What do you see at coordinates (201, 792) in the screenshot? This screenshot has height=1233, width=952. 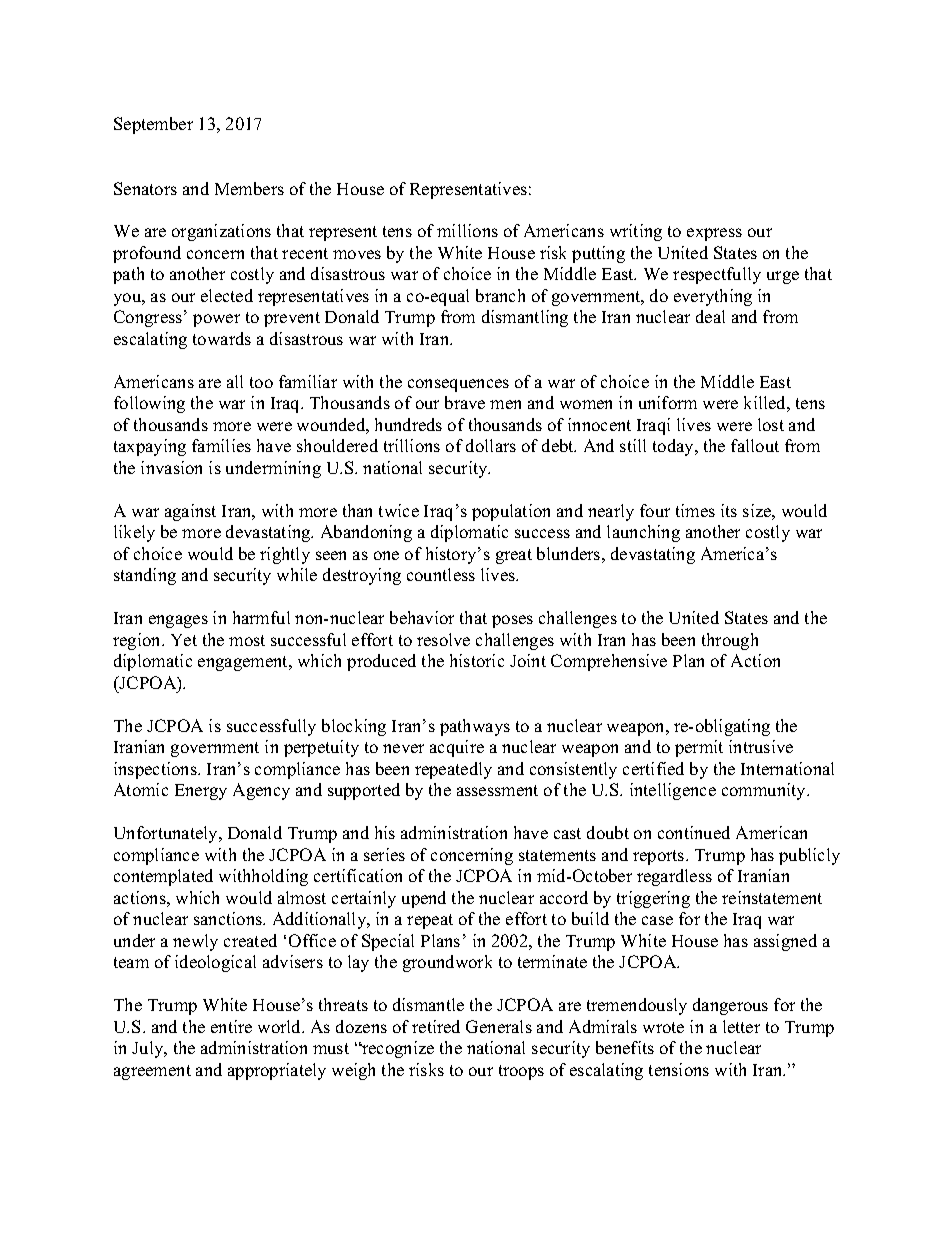 I see `Energy` at bounding box center [201, 792].
